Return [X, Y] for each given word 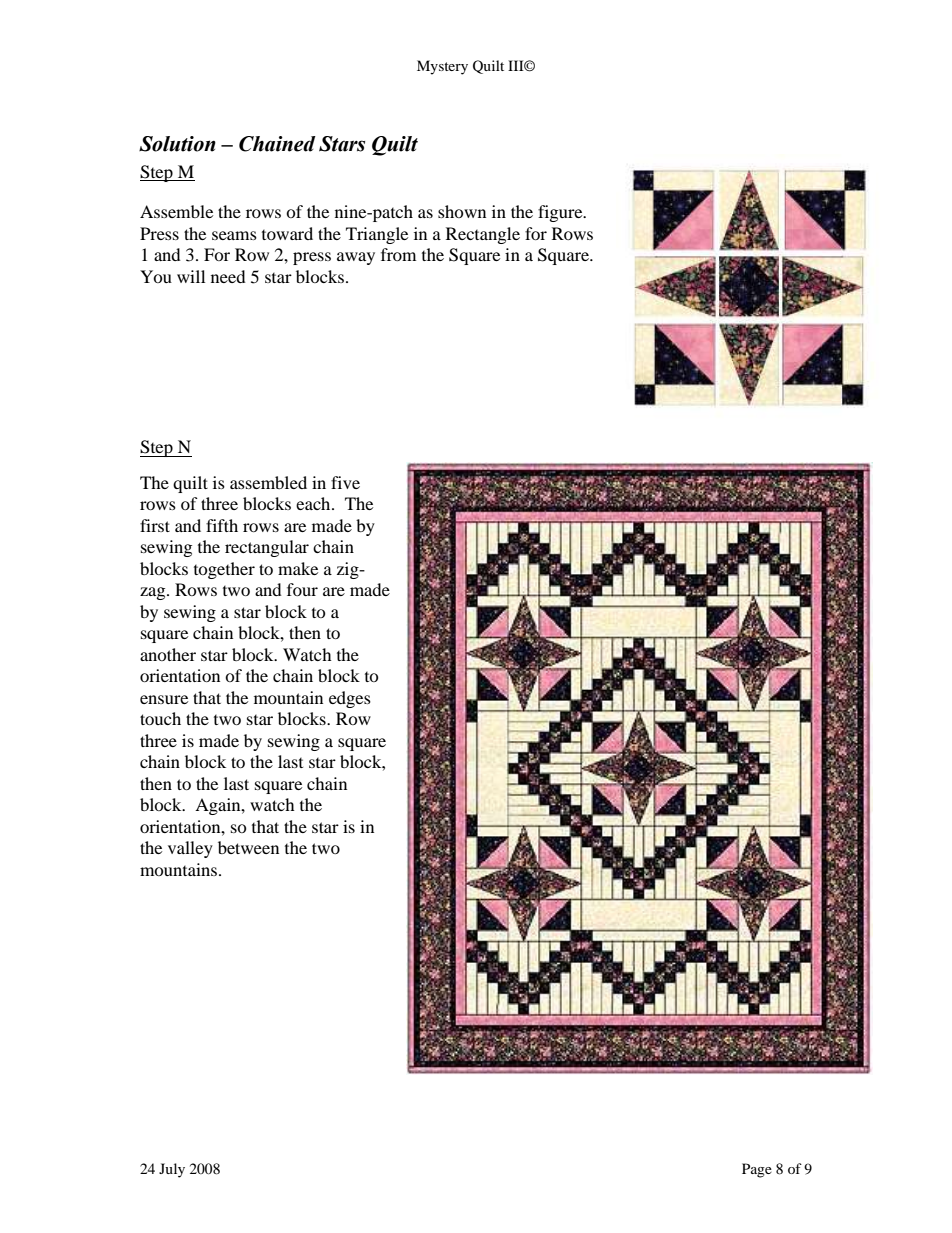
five [345, 482]
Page [757, 1170]
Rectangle [483, 235]
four [302, 589]
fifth [222, 525]
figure [561, 213]
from [398, 254]
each [314, 503]
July [172, 1170]
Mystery [442, 67]
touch [160, 718]
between [248, 847]
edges [350, 699]
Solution [177, 144]
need [228, 276]
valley [190, 849]
